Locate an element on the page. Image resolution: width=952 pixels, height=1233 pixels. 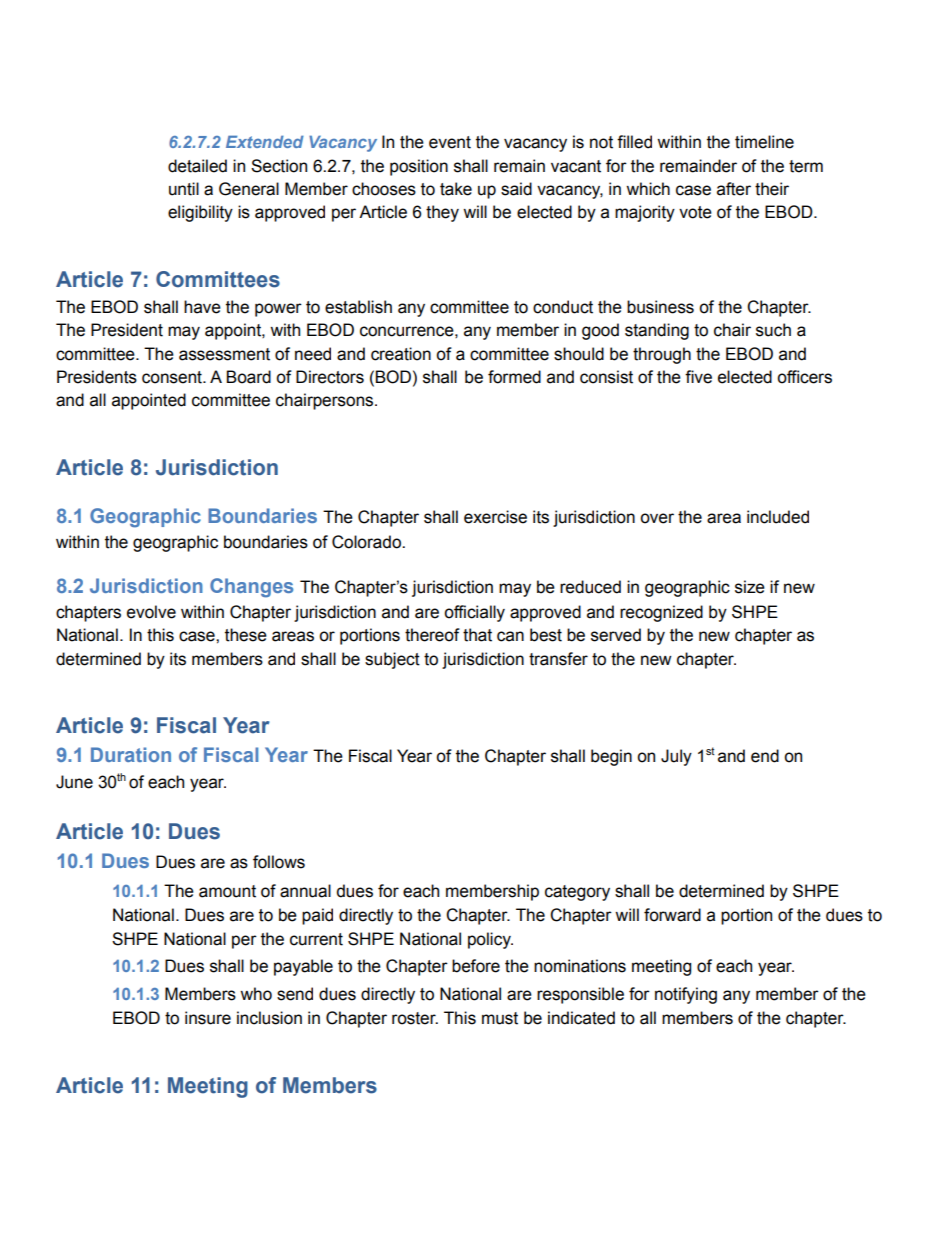
five is located at coordinates (698, 377).
